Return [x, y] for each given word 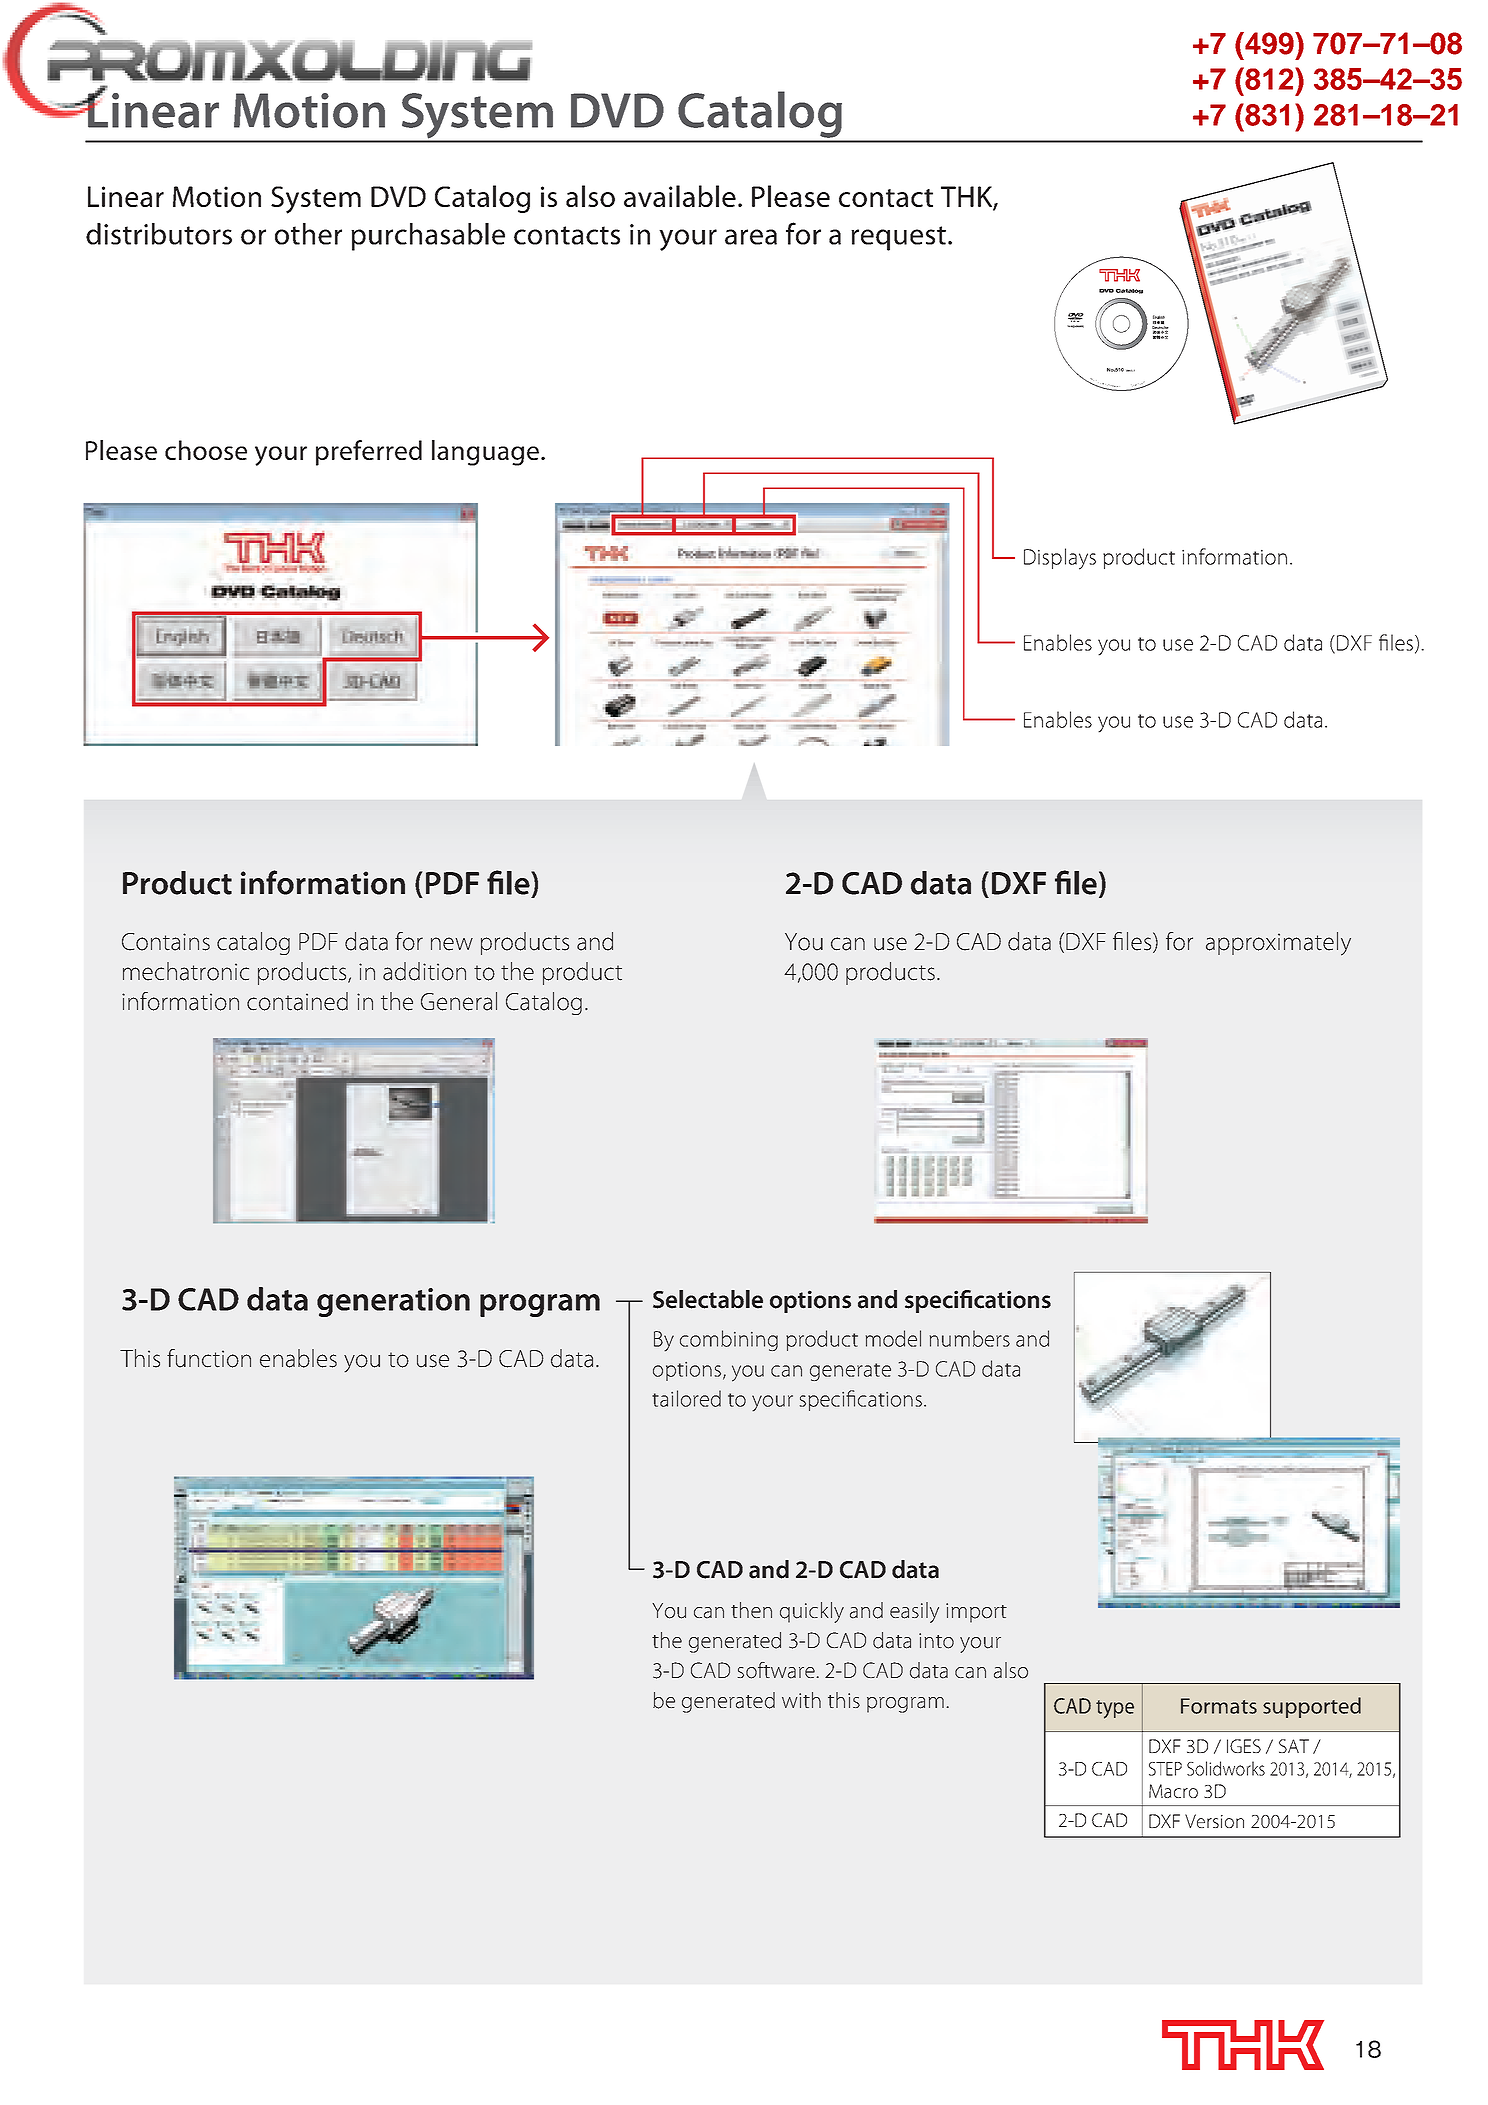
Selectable [708, 1299]
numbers [970, 1338]
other [308, 234]
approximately [1278, 944]
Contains [166, 942]
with [801, 1700]
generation [393, 1302]
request [898, 238]
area [751, 237]
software [777, 1670]
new [452, 944]
